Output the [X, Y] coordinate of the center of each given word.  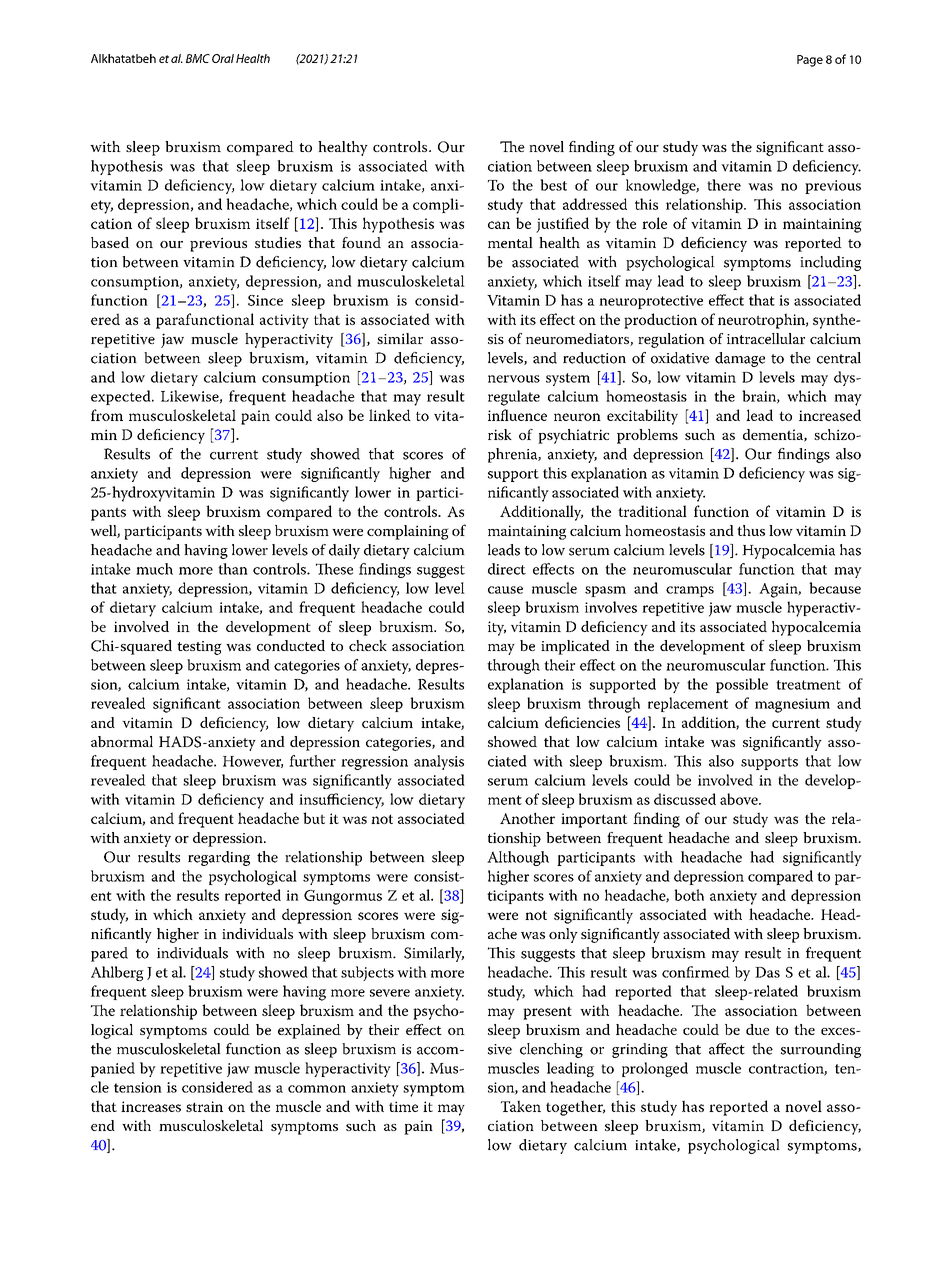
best [553, 185]
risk [500, 434]
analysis [439, 762]
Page [810, 61]
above [740, 799]
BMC [198, 58]
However [253, 762]
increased [830, 415]
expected [122, 397]
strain [204, 1106]
